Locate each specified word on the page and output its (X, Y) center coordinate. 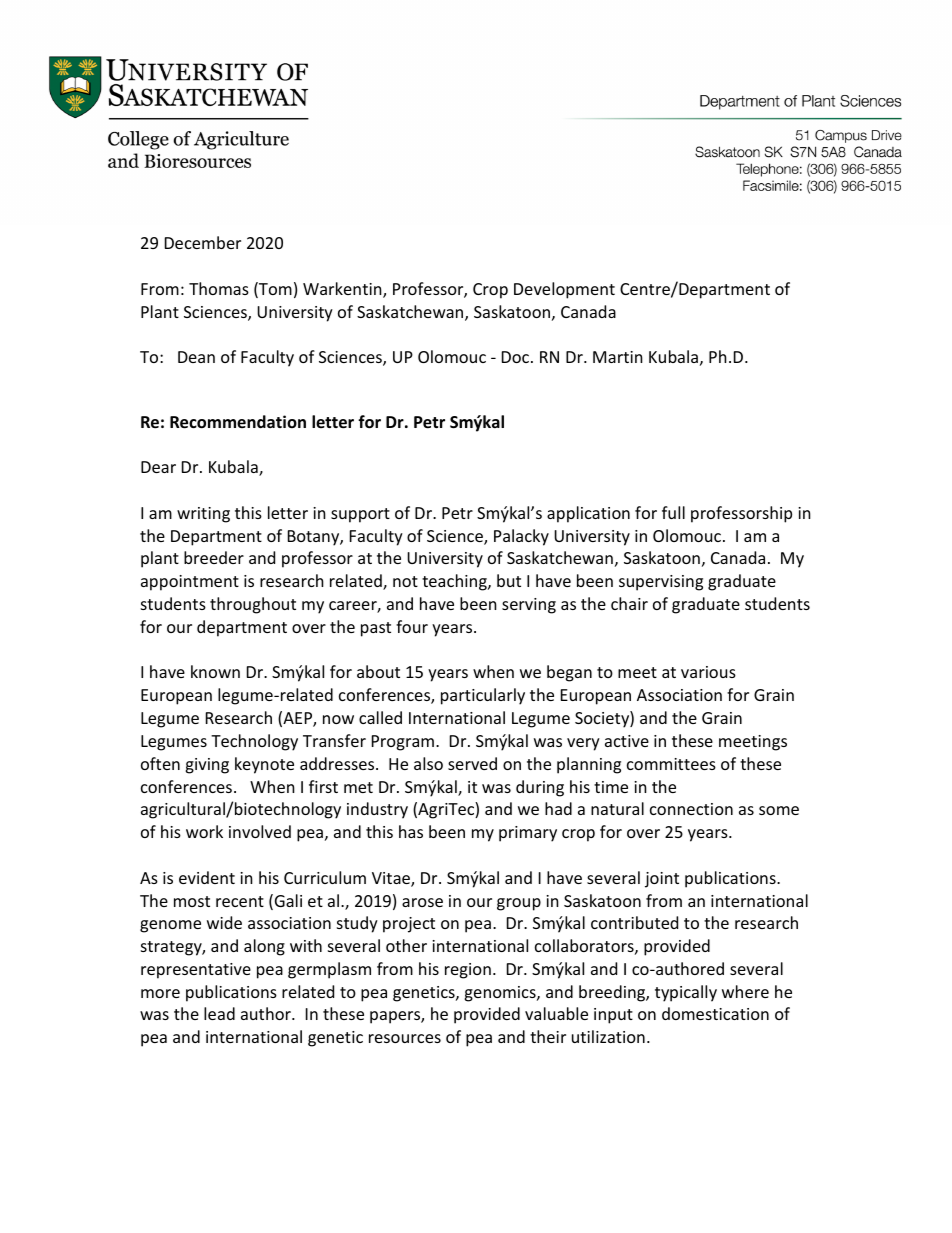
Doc (515, 357)
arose (422, 902)
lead (219, 1013)
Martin (618, 357)
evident (207, 877)
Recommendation (238, 422)
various (708, 672)
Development (564, 290)
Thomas (219, 288)
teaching (455, 582)
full (673, 512)
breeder (214, 557)
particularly (483, 696)
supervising (661, 583)
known (215, 671)
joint (662, 880)
